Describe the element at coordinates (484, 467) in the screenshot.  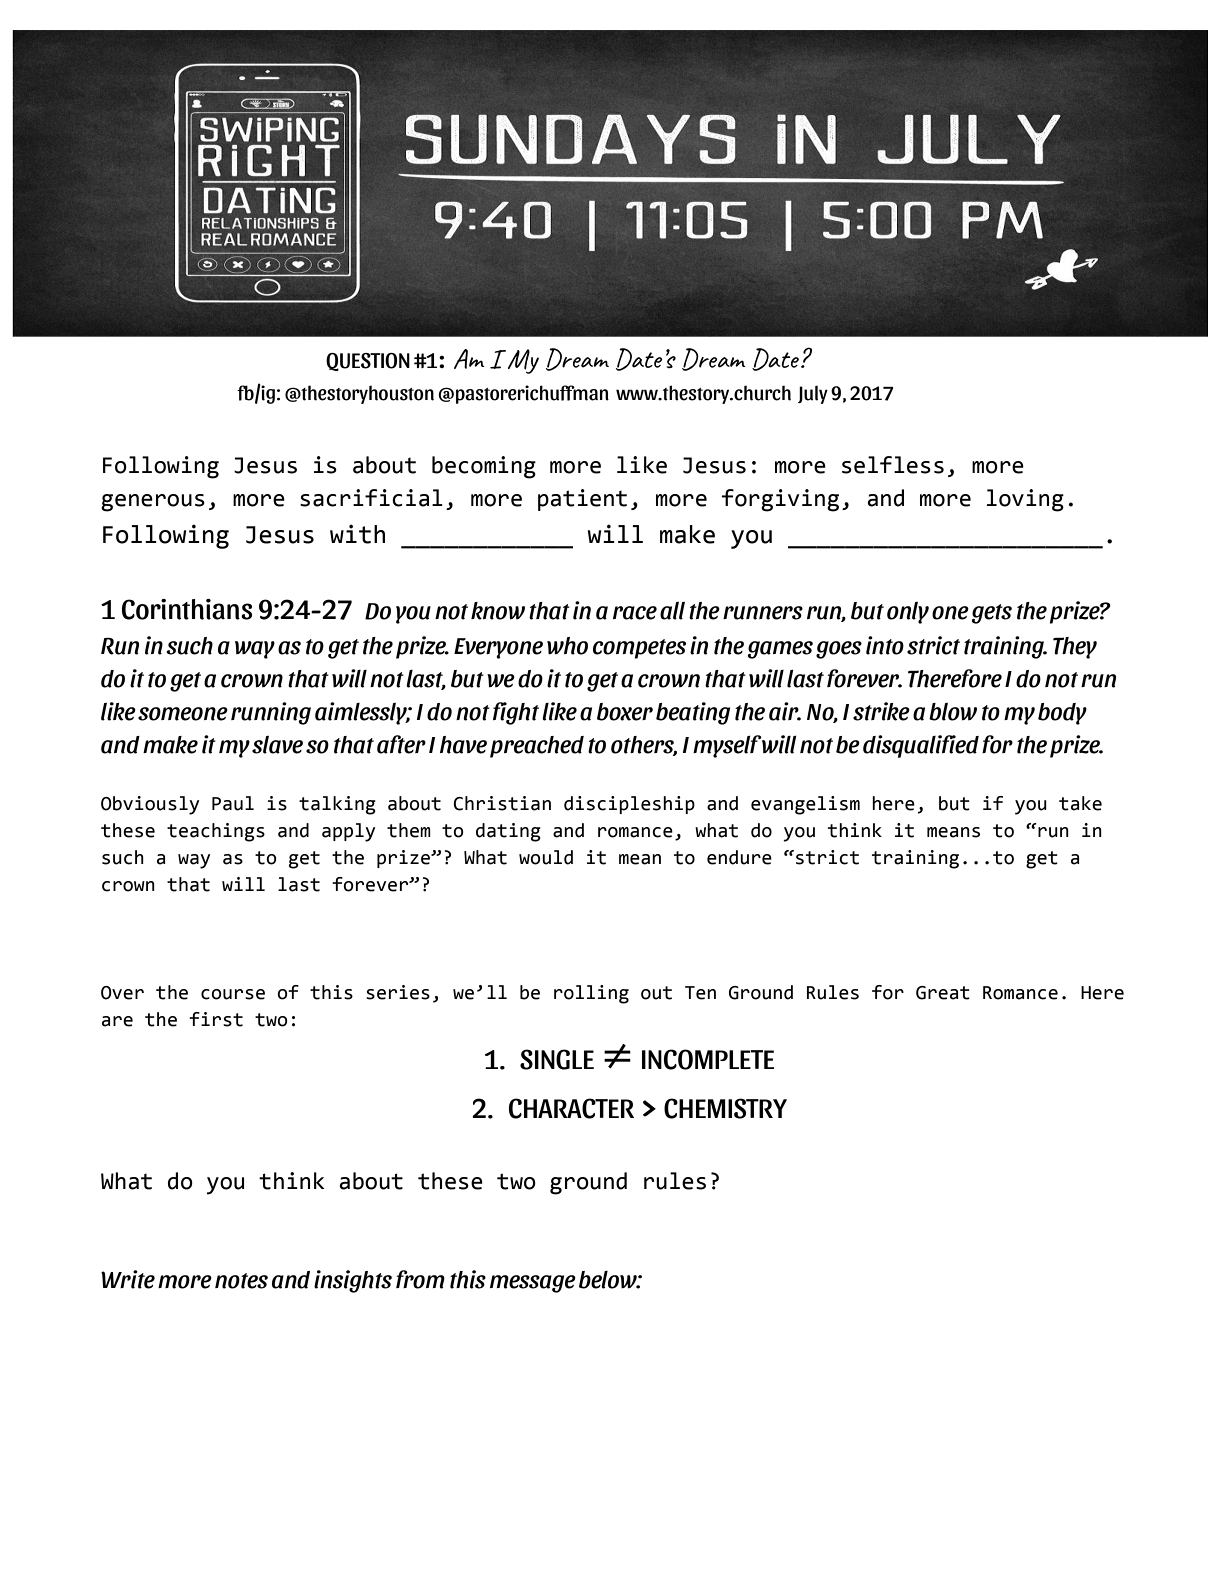
I see `becoming` at that location.
